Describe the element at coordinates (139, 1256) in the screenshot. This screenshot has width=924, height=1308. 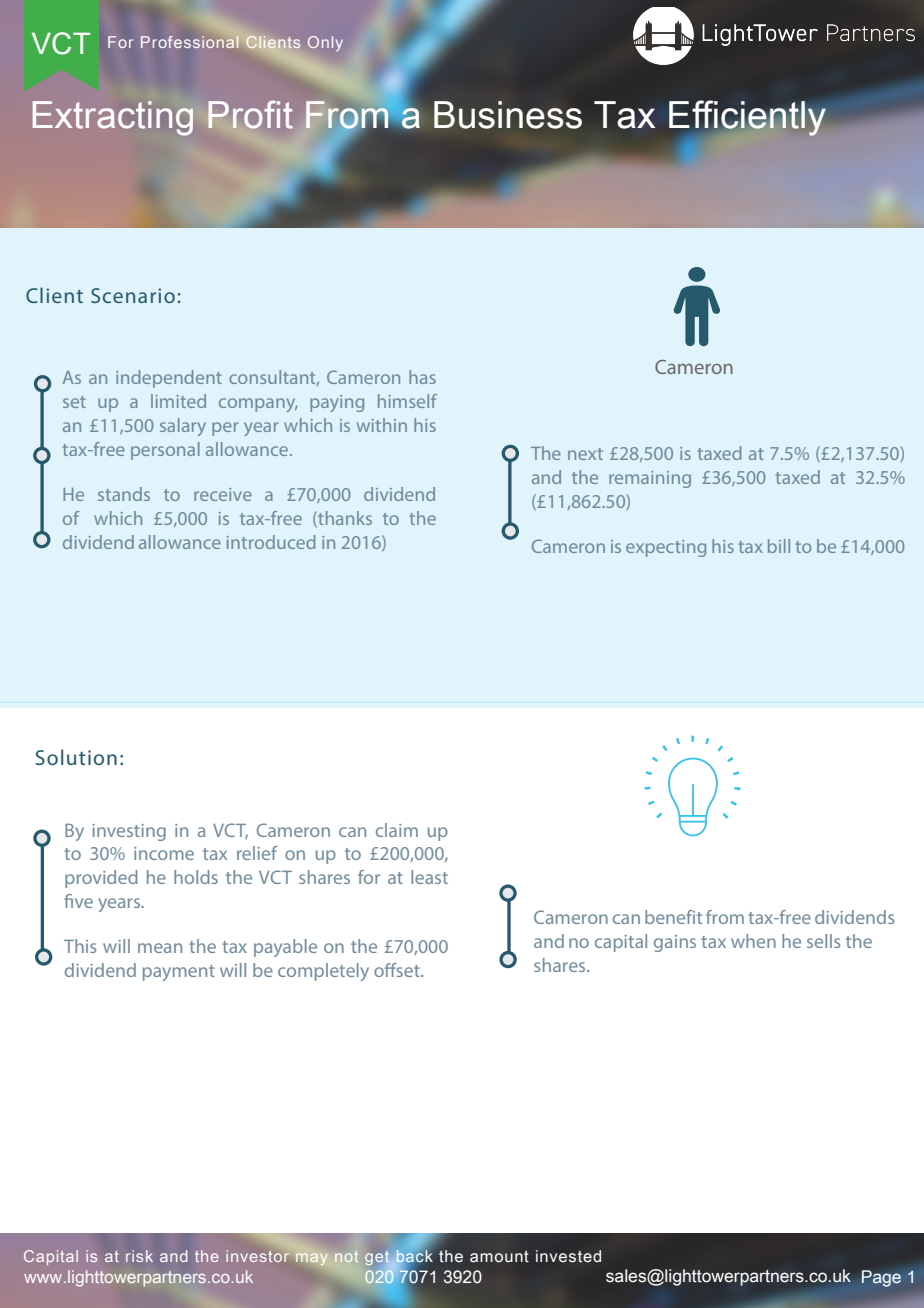
I see `risk` at that location.
